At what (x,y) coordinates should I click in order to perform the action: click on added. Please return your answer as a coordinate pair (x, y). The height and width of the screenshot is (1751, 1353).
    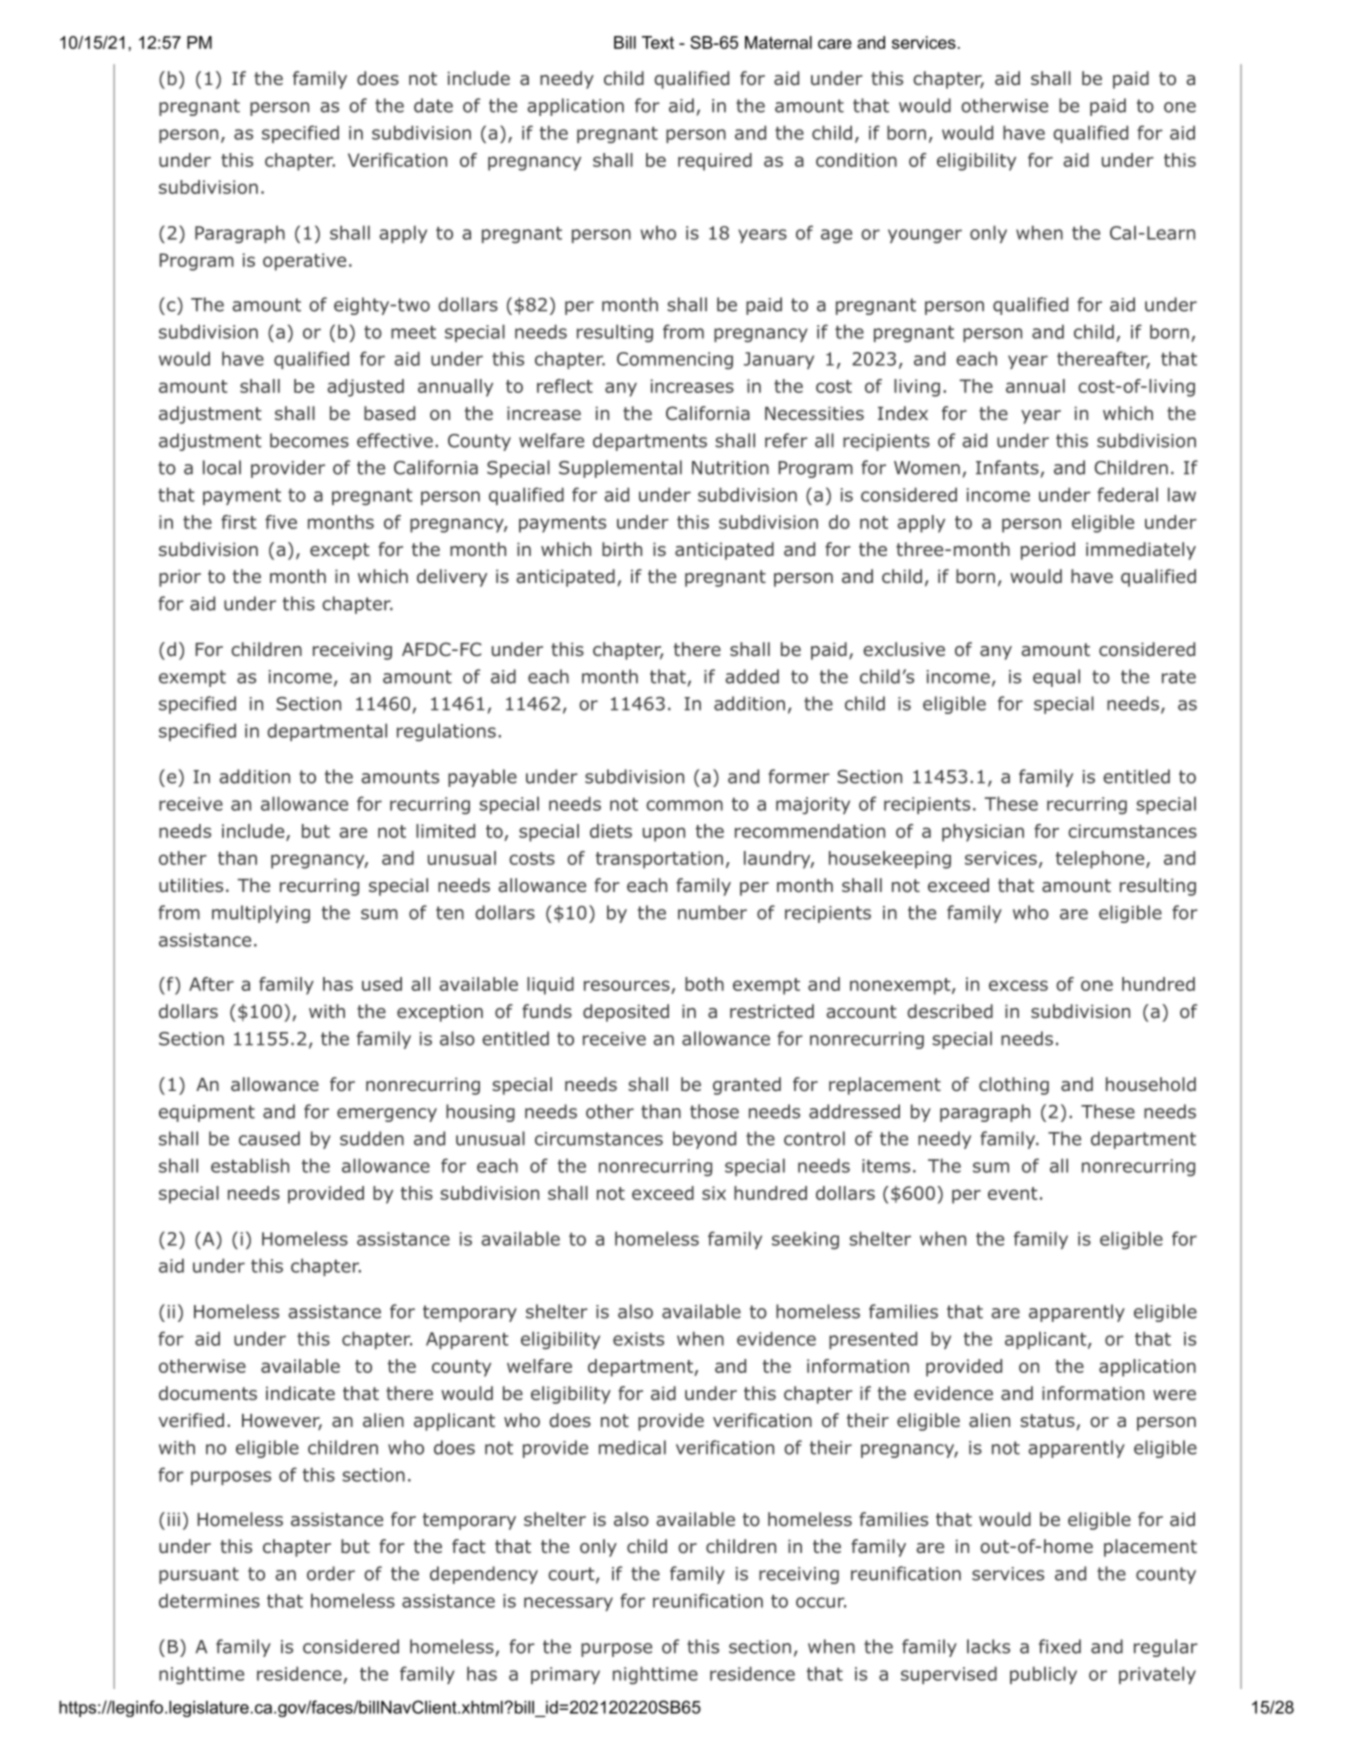
    Looking at the image, I should click on (752, 676).
